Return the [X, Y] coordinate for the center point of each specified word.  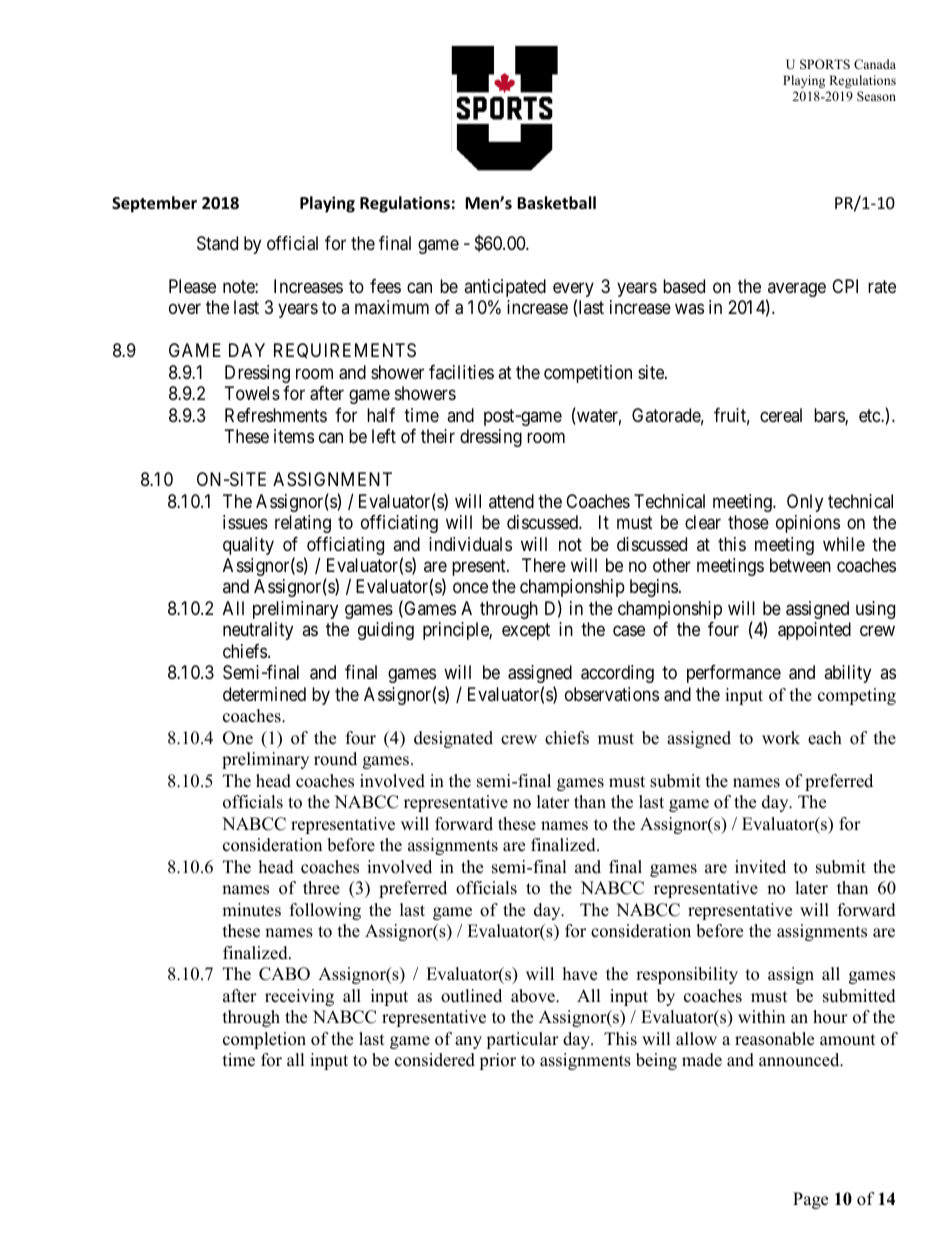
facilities [461, 372]
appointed [814, 631]
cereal [781, 415]
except [526, 632]
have [580, 974]
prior [497, 1061]
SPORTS [825, 64]
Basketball [556, 203]
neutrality [258, 631]
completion [264, 1040]
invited [760, 867]
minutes [251, 910]
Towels [252, 393]
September [154, 204]
